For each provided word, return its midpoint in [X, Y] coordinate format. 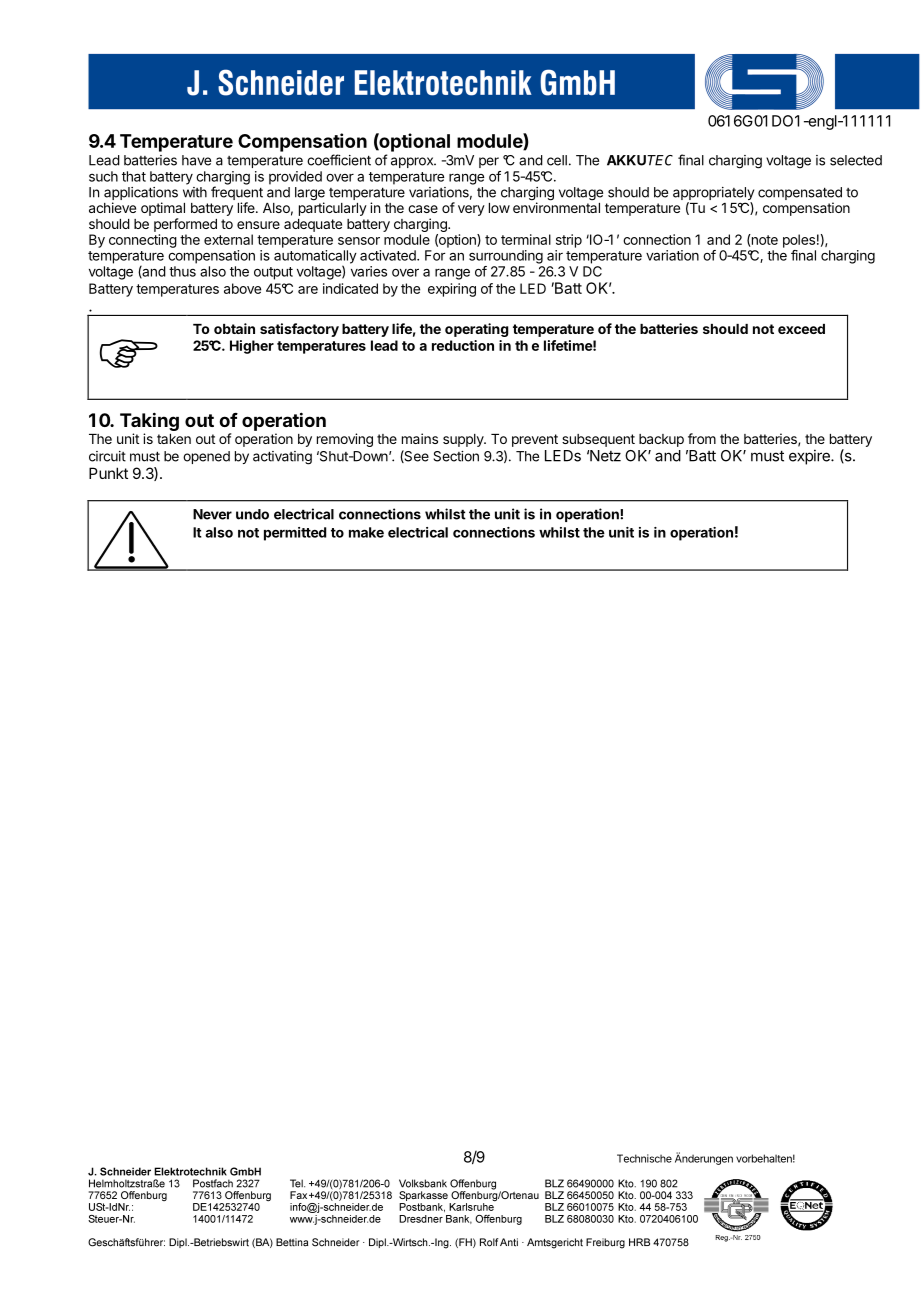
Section [456, 456]
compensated [800, 195]
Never [212, 514]
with [195, 192]
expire [810, 457]
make [366, 532]
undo [252, 514]
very [471, 210]
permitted [295, 534]
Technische [644, 1158]
